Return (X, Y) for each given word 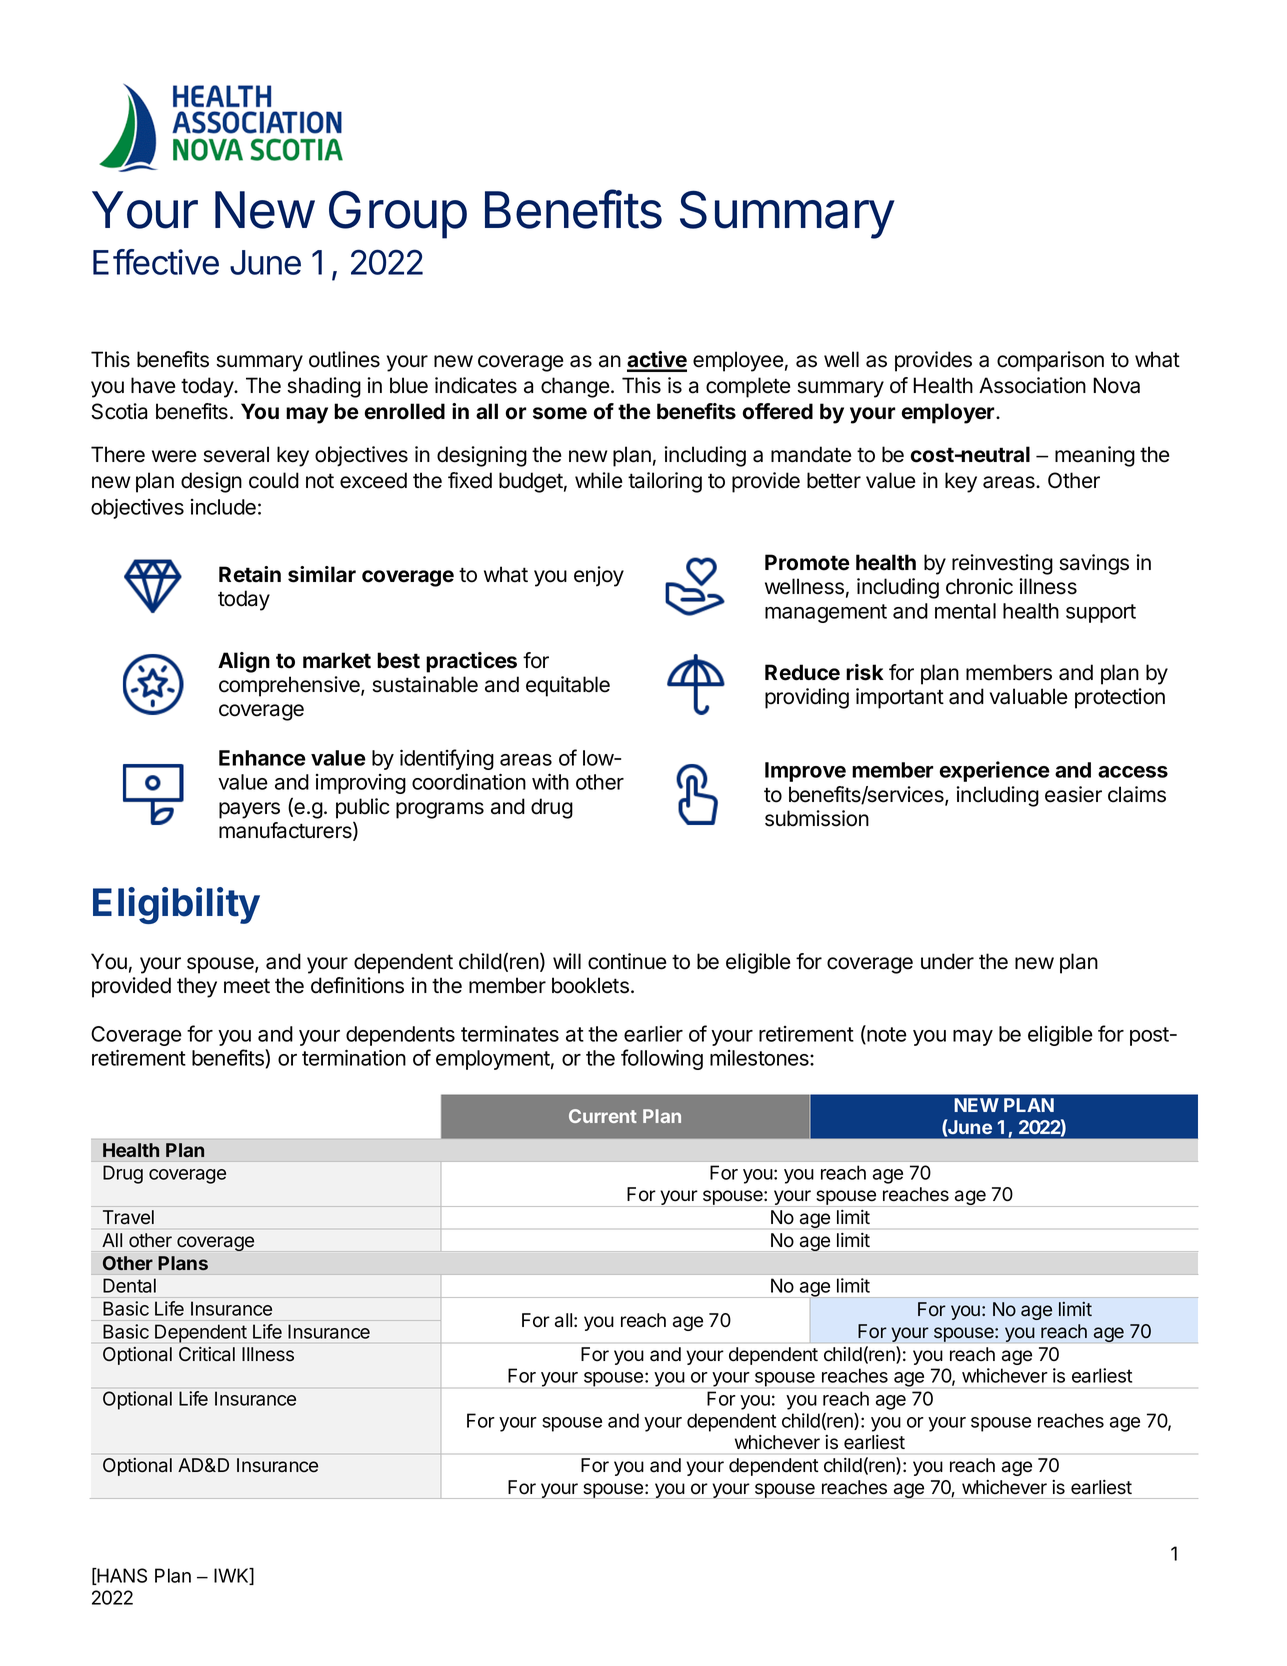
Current (603, 1116)
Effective (156, 262)
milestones (760, 1058)
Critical (207, 1354)
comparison (1050, 361)
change (575, 387)
